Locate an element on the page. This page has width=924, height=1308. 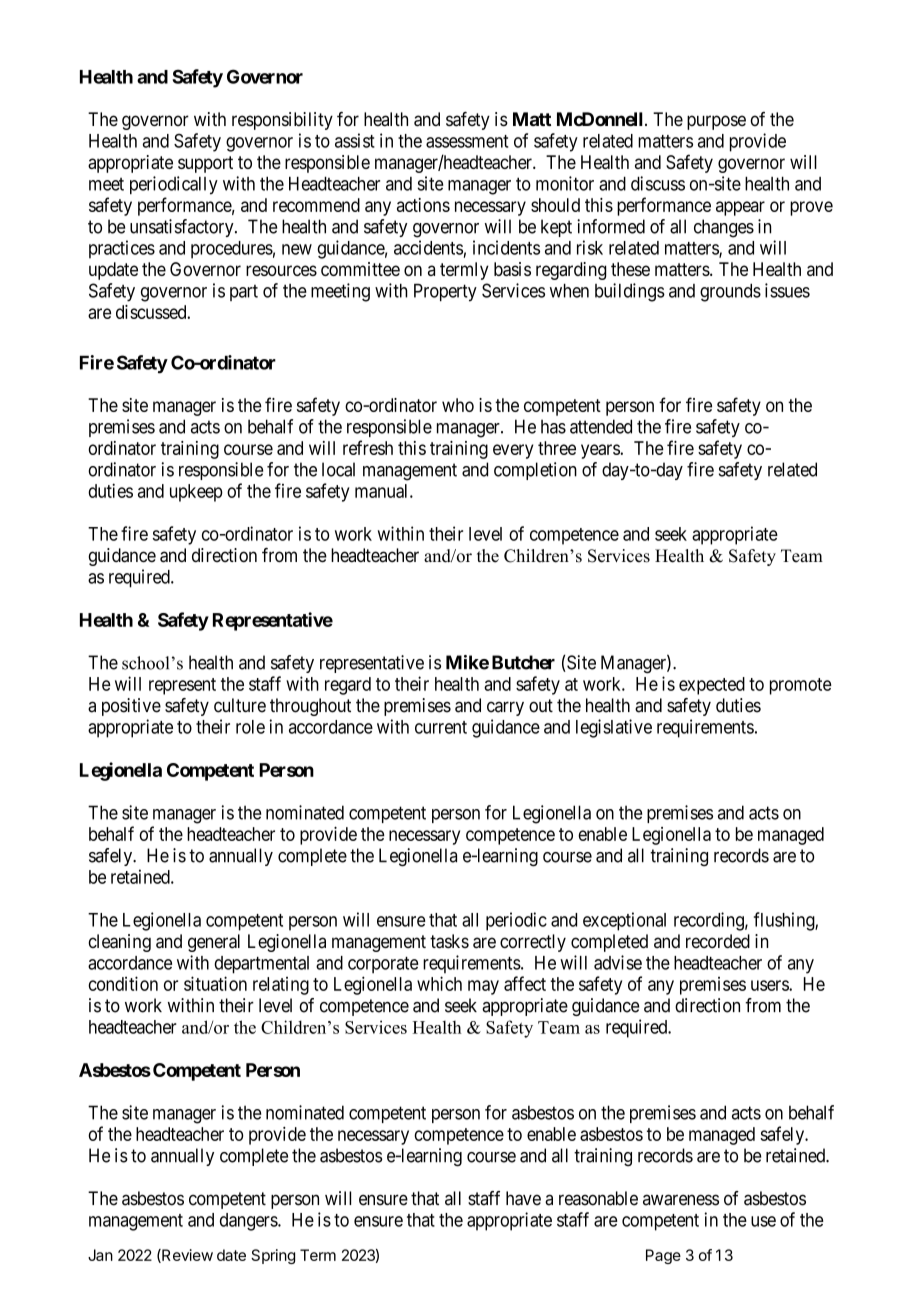
role is located at coordinates (250, 727).
